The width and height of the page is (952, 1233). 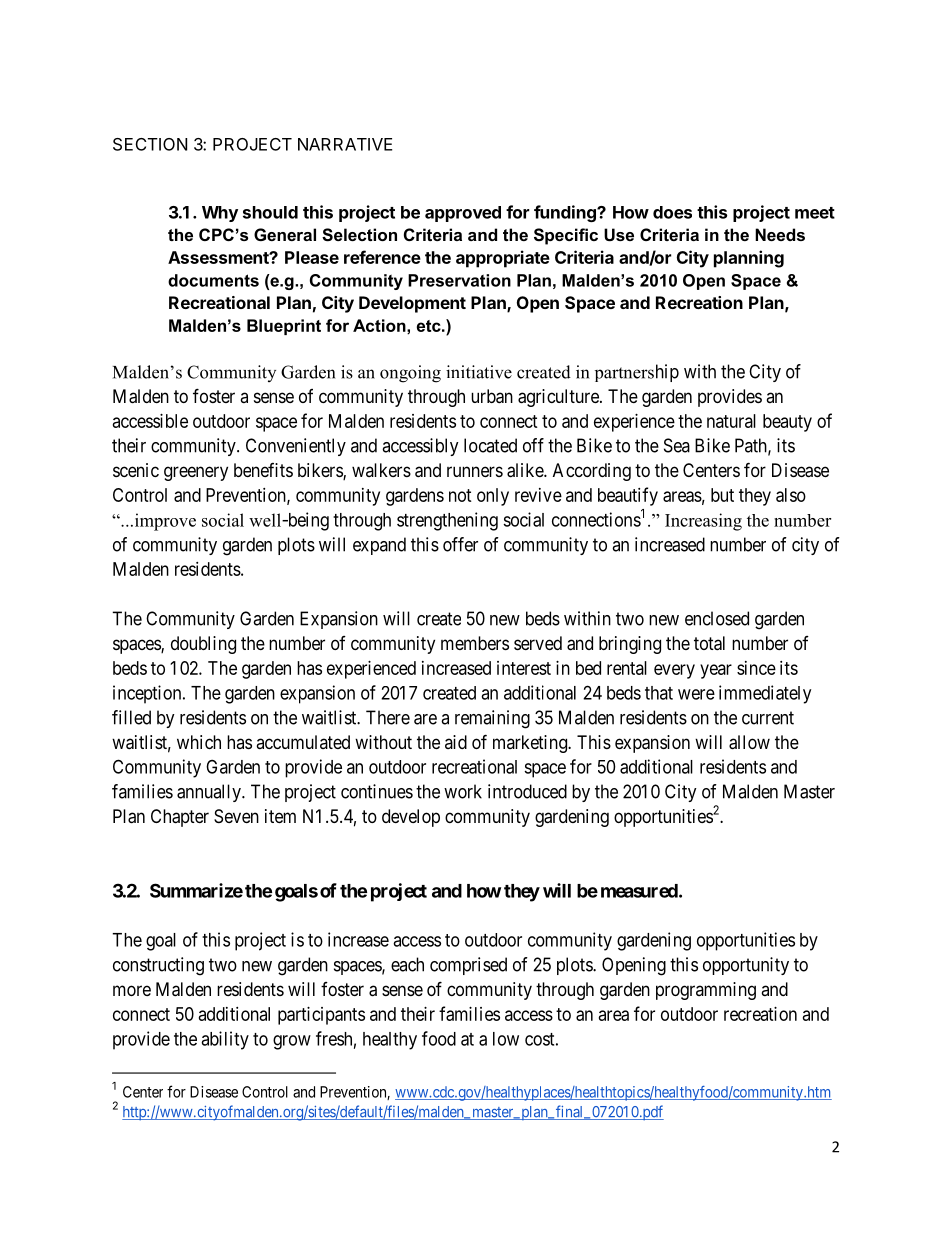 I want to click on located, so click(x=490, y=445).
